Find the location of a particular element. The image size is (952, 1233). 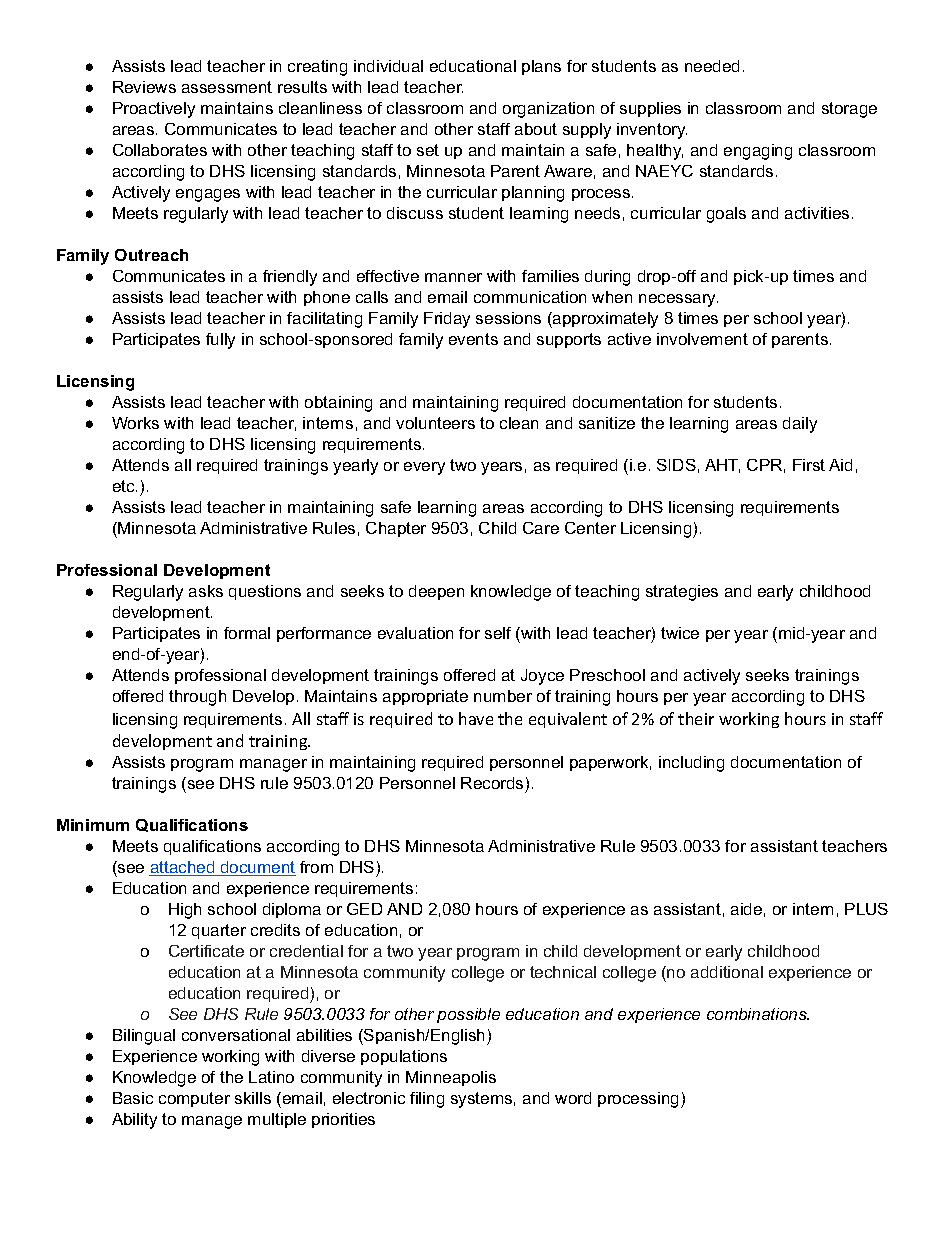

organization is located at coordinates (548, 110).
